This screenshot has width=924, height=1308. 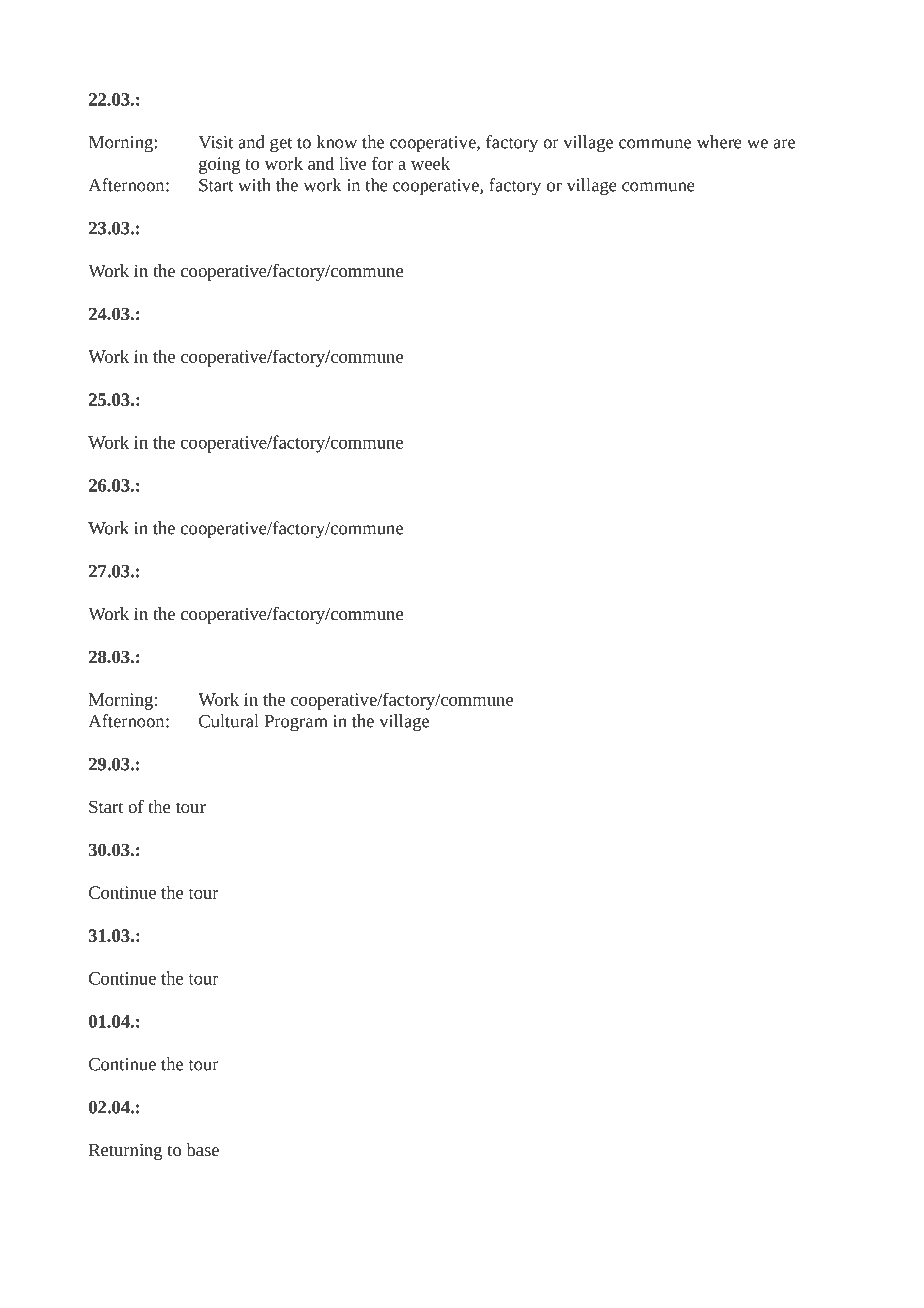 What do you see at coordinates (295, 723) in the screenshot?
I see `Program` at bounding box center [295, 723].
